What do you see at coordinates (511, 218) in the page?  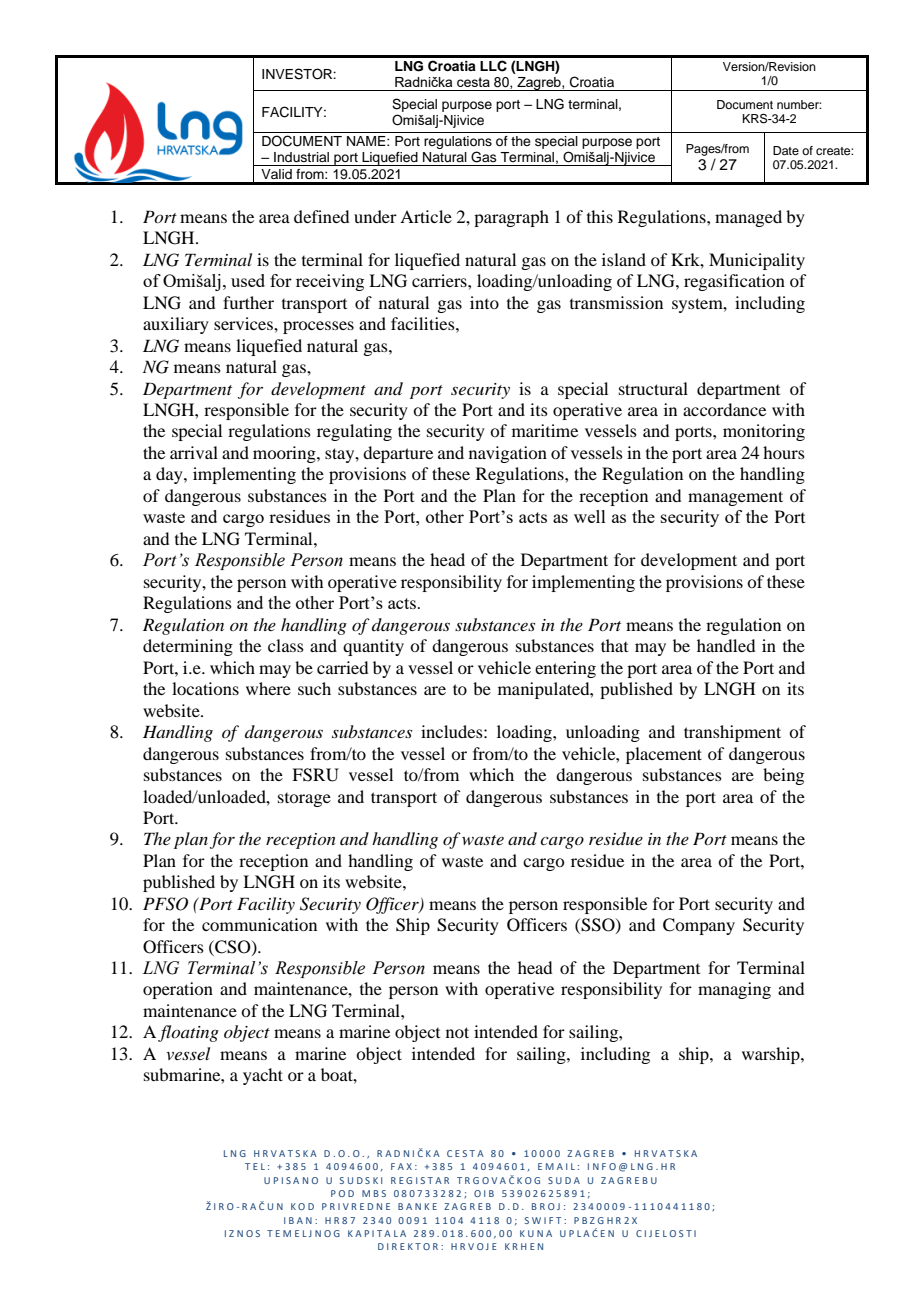 I see `paragraph` at bounding box center [511, 218].
